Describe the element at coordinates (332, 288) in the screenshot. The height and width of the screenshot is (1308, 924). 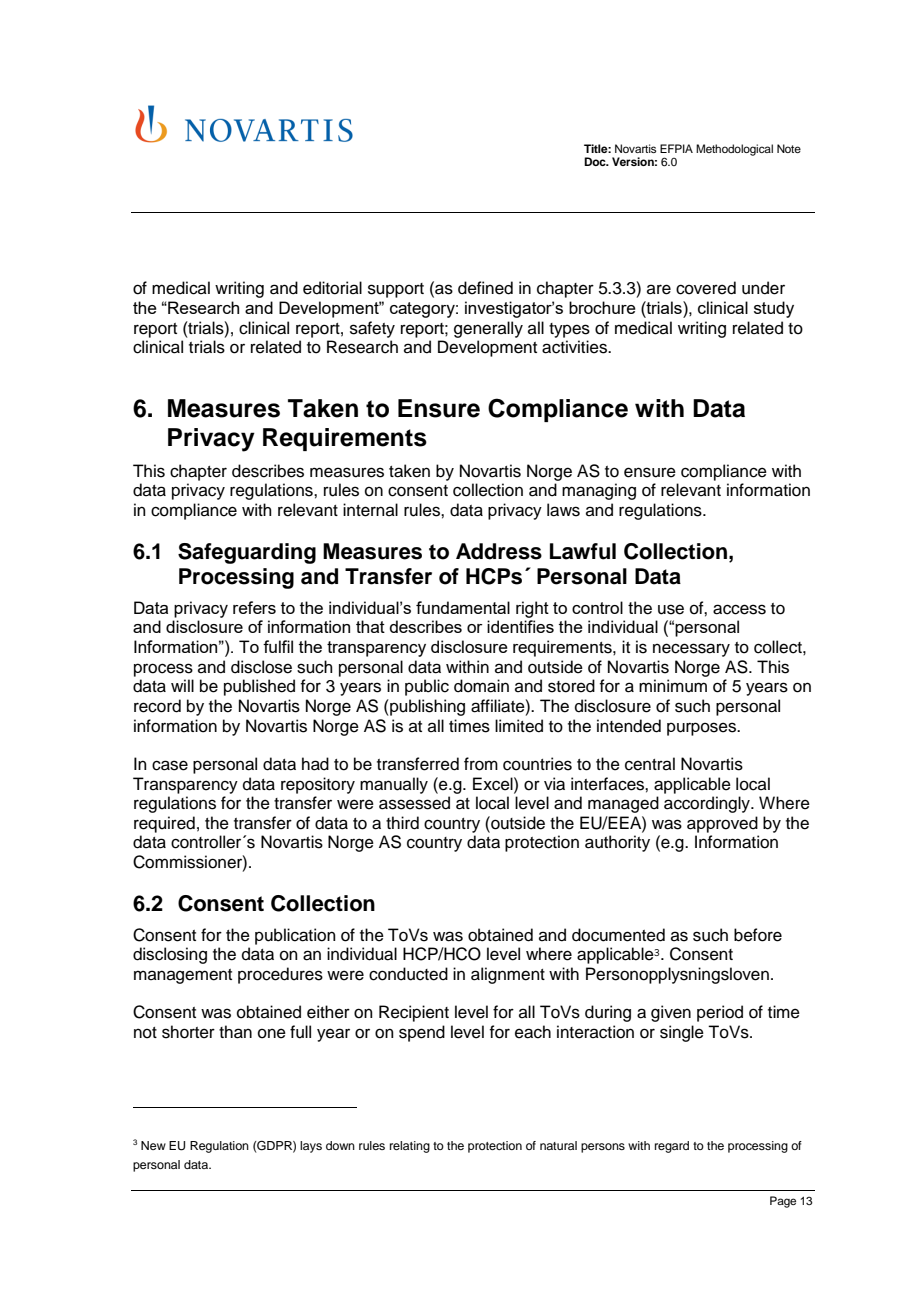
I see `editorial` at that location.
